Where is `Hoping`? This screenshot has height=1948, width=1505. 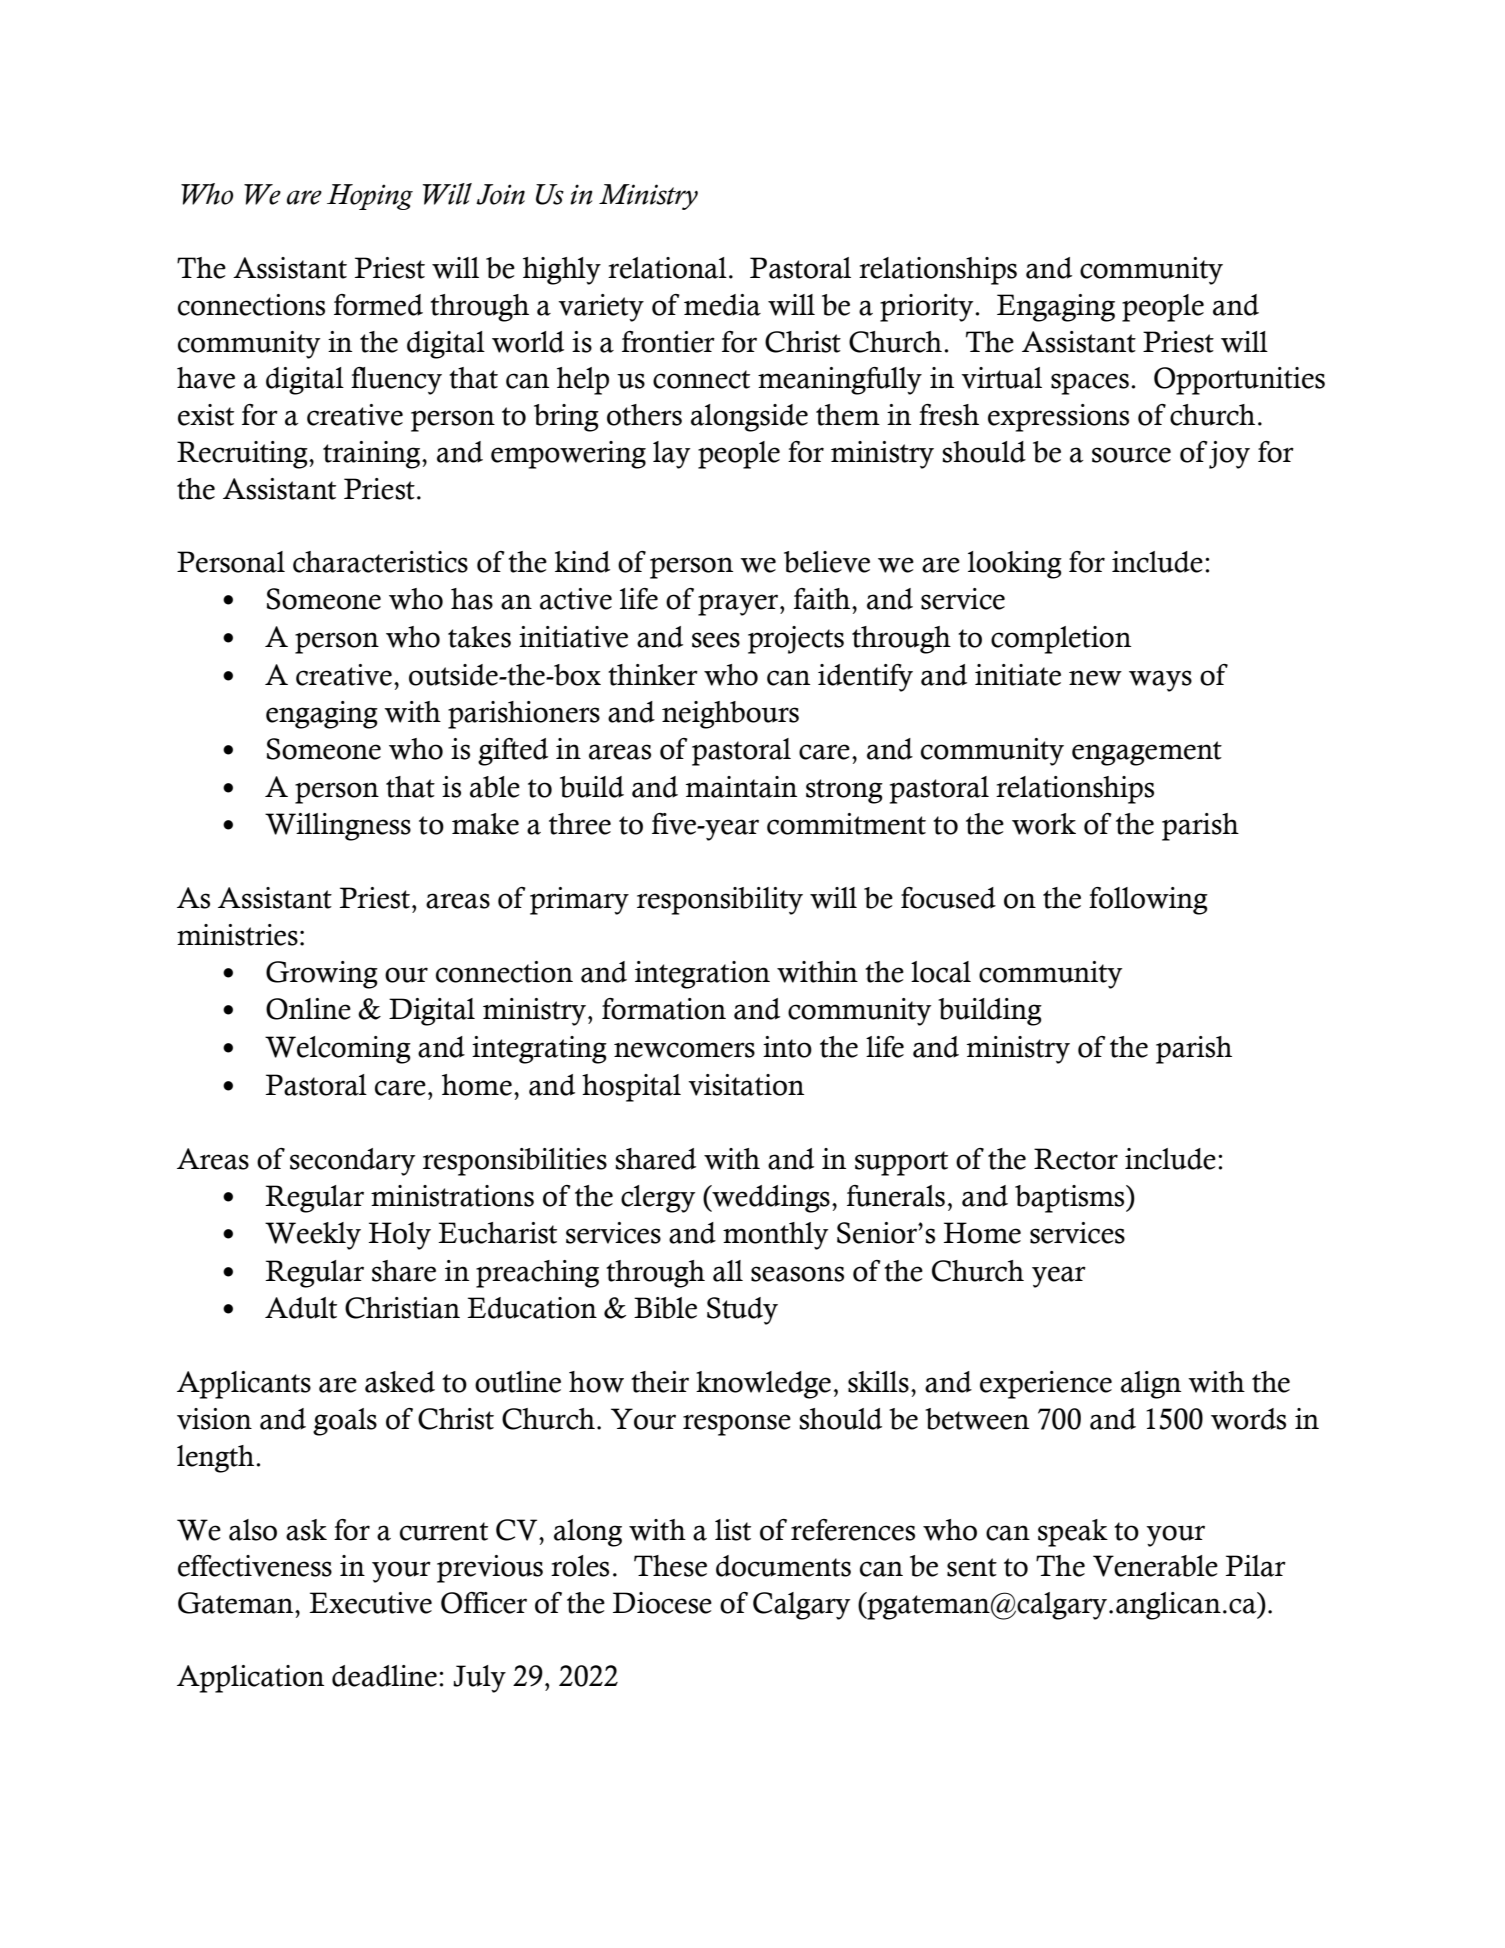 Hoping is located at coordinates (370, 197).
